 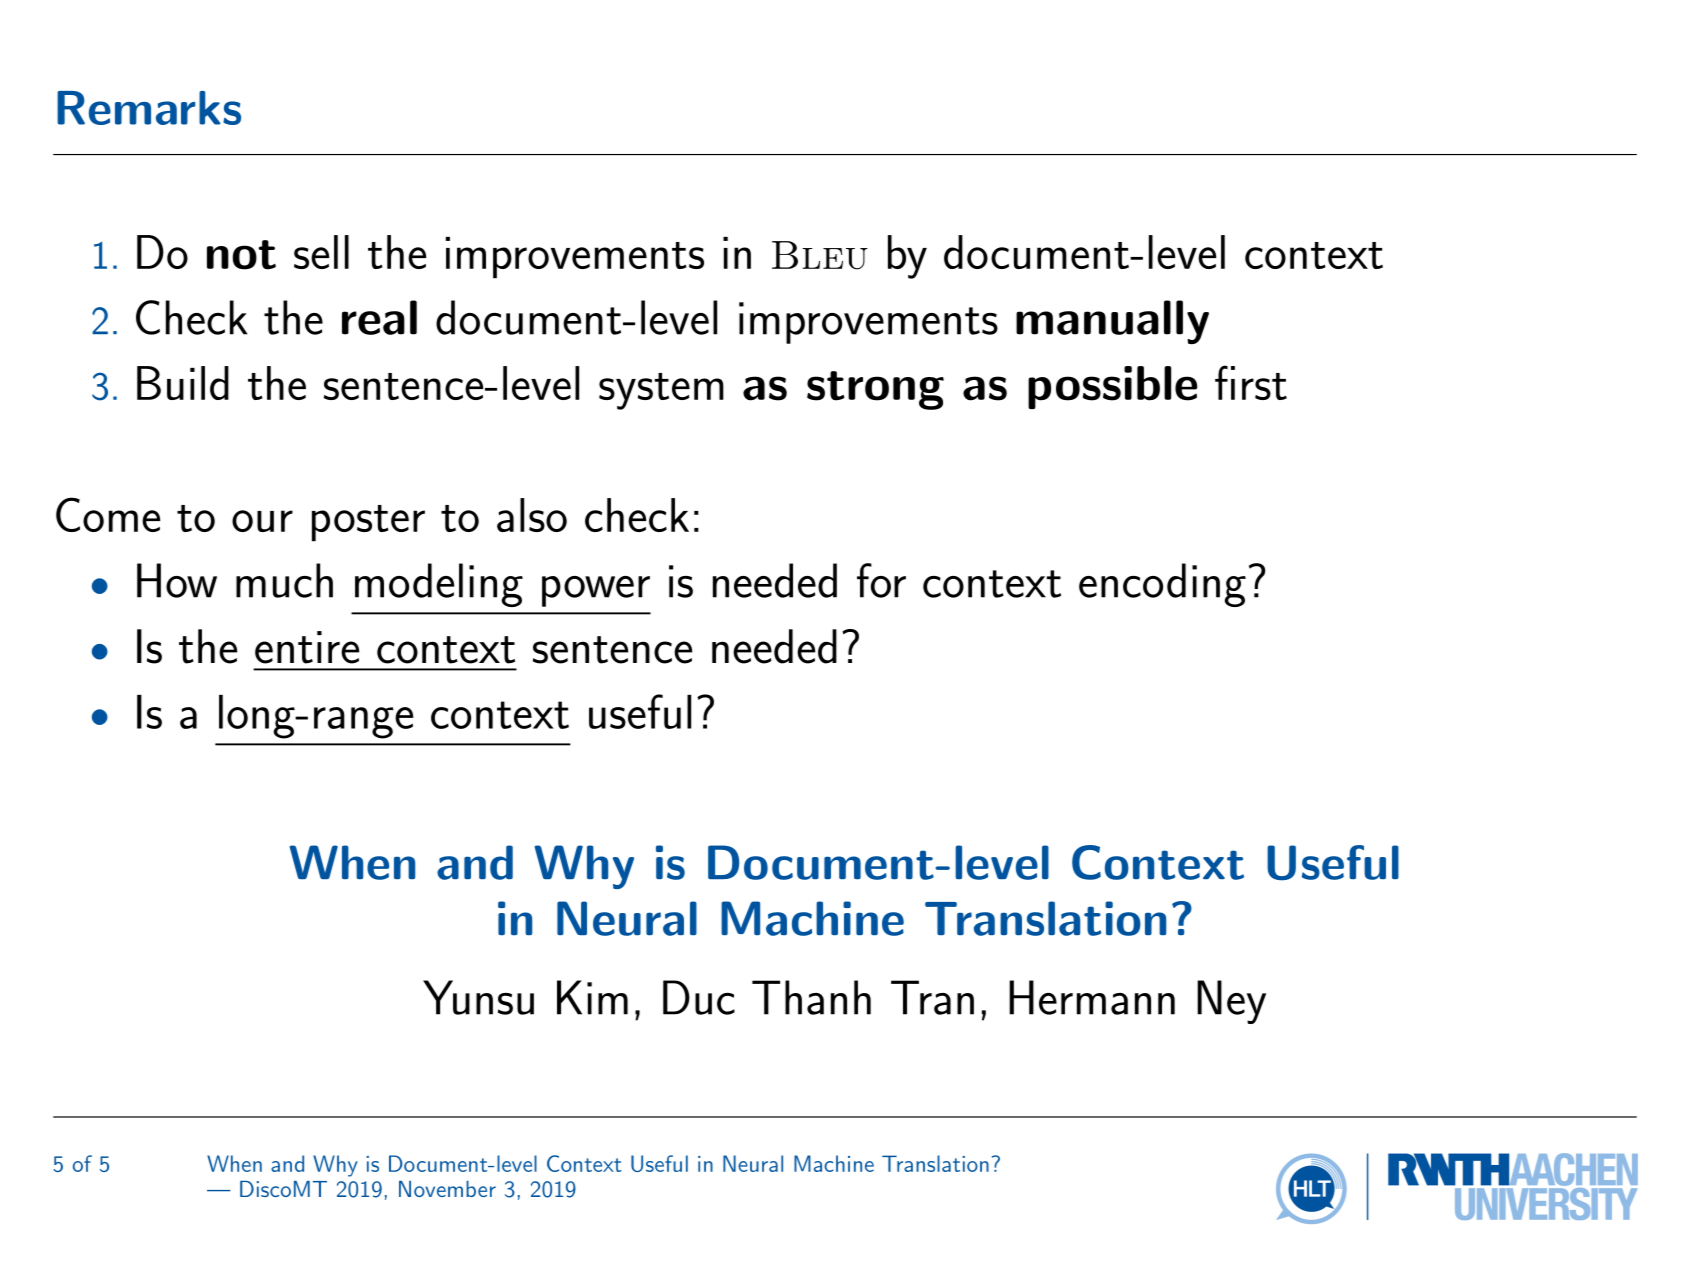 What do you see at coordinates (1112, 322) in the screenshot?
I see `manually` at bounding box center [1112, 322].
